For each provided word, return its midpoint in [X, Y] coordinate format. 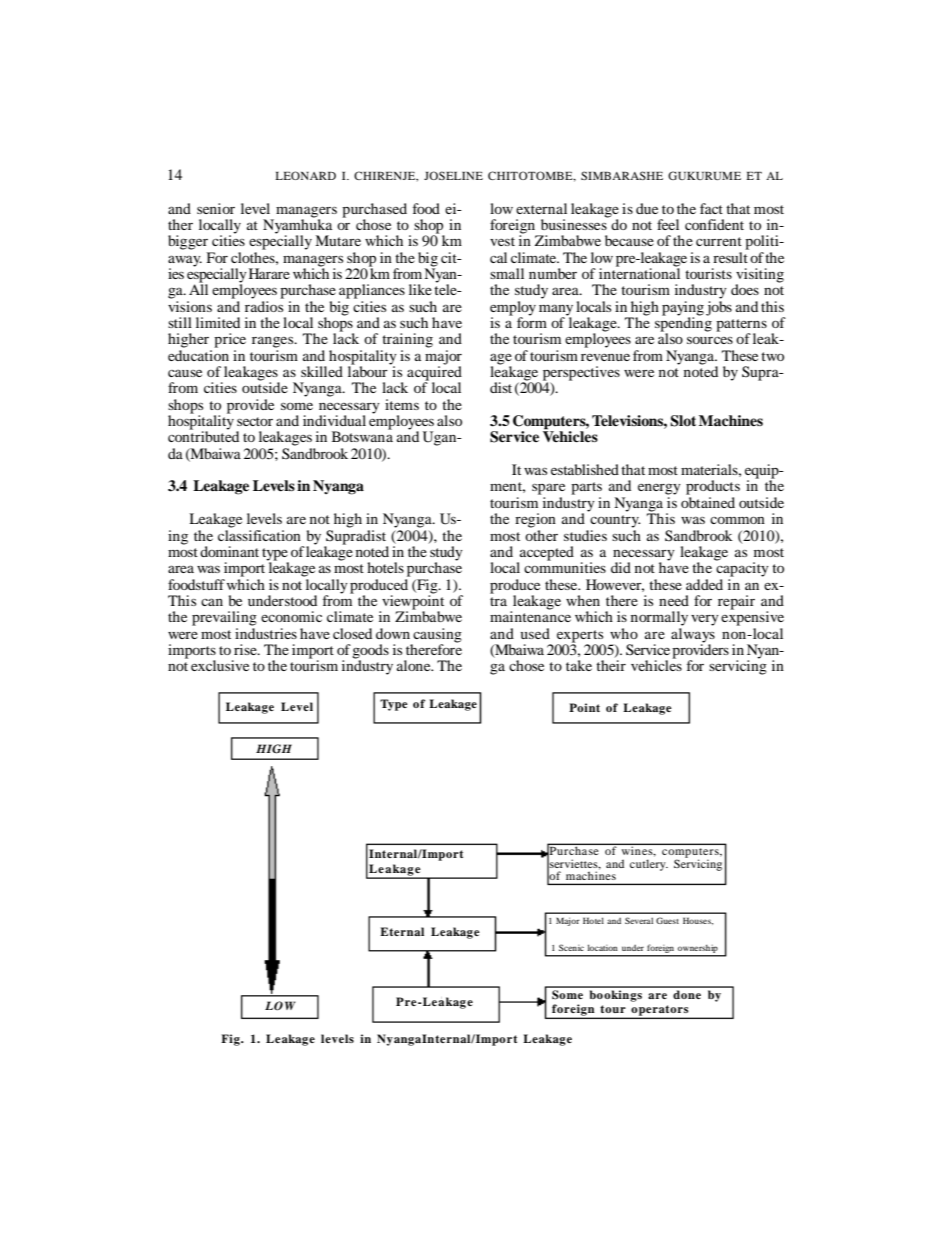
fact [711, 208]
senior [216, 208]
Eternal [402, 931]
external [541, 208]
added [704, 584]
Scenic [571, 947]
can [212, 602]
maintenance [530, 615]
